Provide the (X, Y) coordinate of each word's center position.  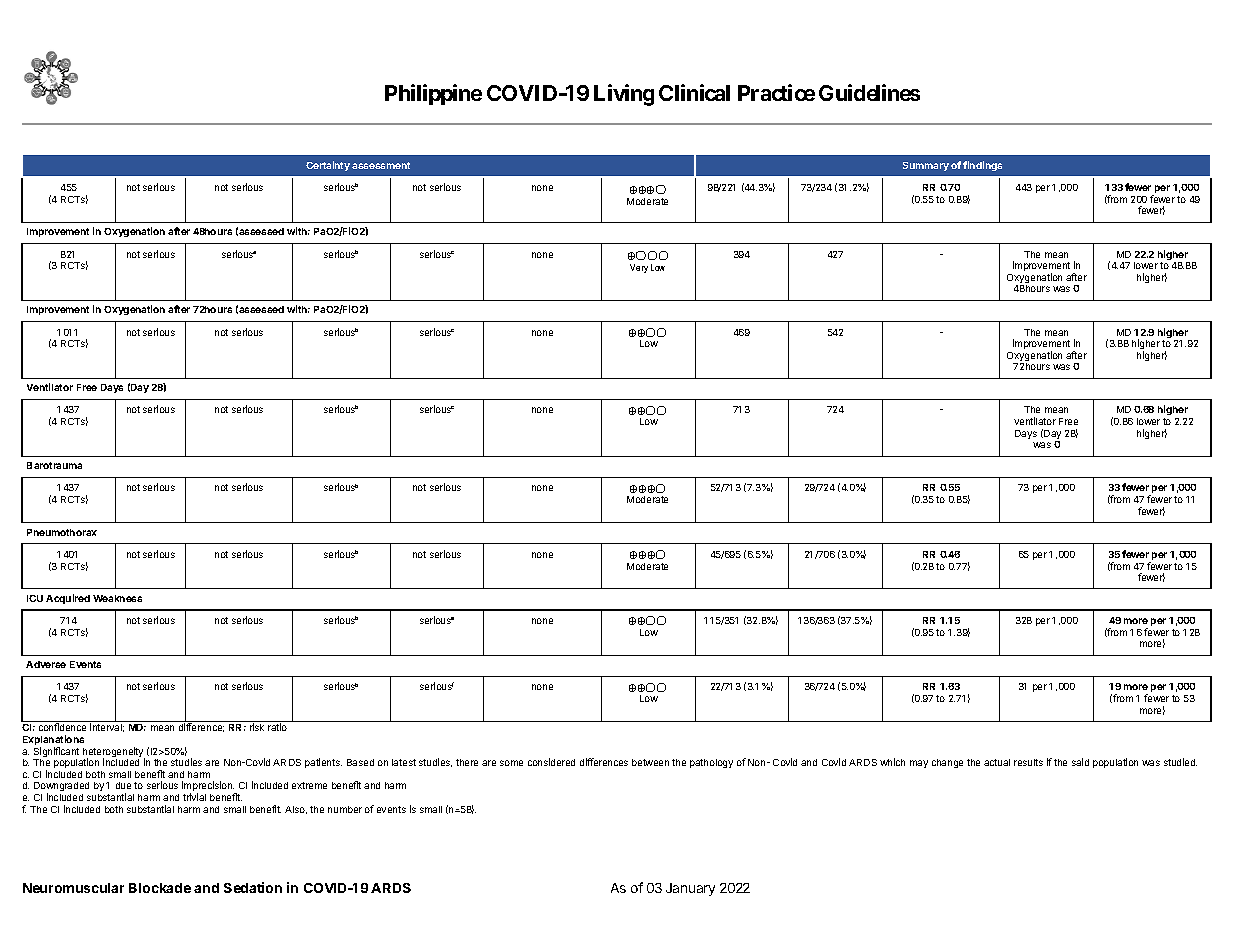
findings (982, 166)
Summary (926, 166)
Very (639, 268)
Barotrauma (54, 465)
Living (624, 95)
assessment (381, 165)
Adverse (46, 664)
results (1028, 762)
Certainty (328, 166)
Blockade (160, 888)
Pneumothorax (62, 532)
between (650, 762)
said (1080, 762)
